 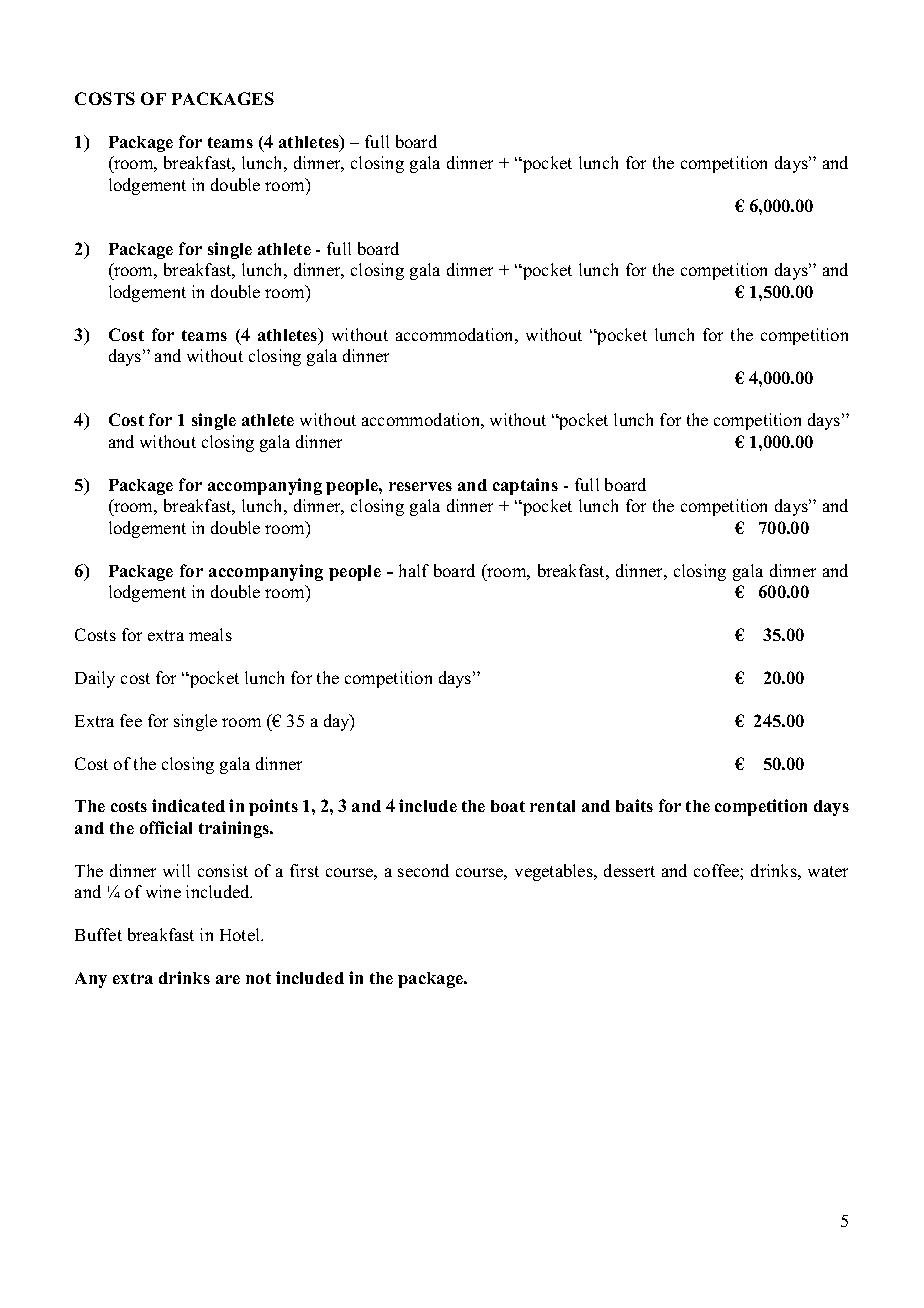 I want to click on baits, so click(x=634, y=805).
